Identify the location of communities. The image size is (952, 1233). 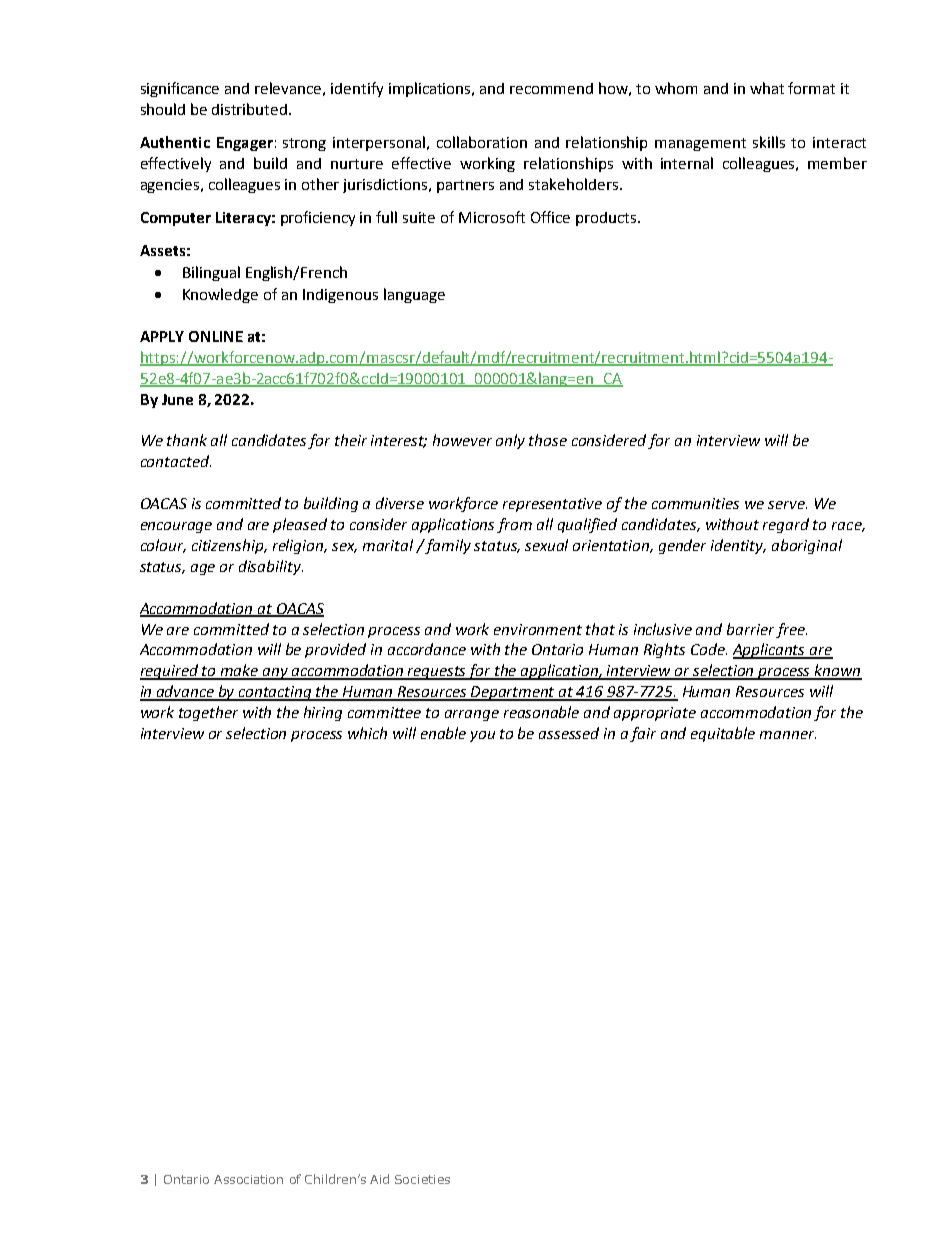
(695, 503).
